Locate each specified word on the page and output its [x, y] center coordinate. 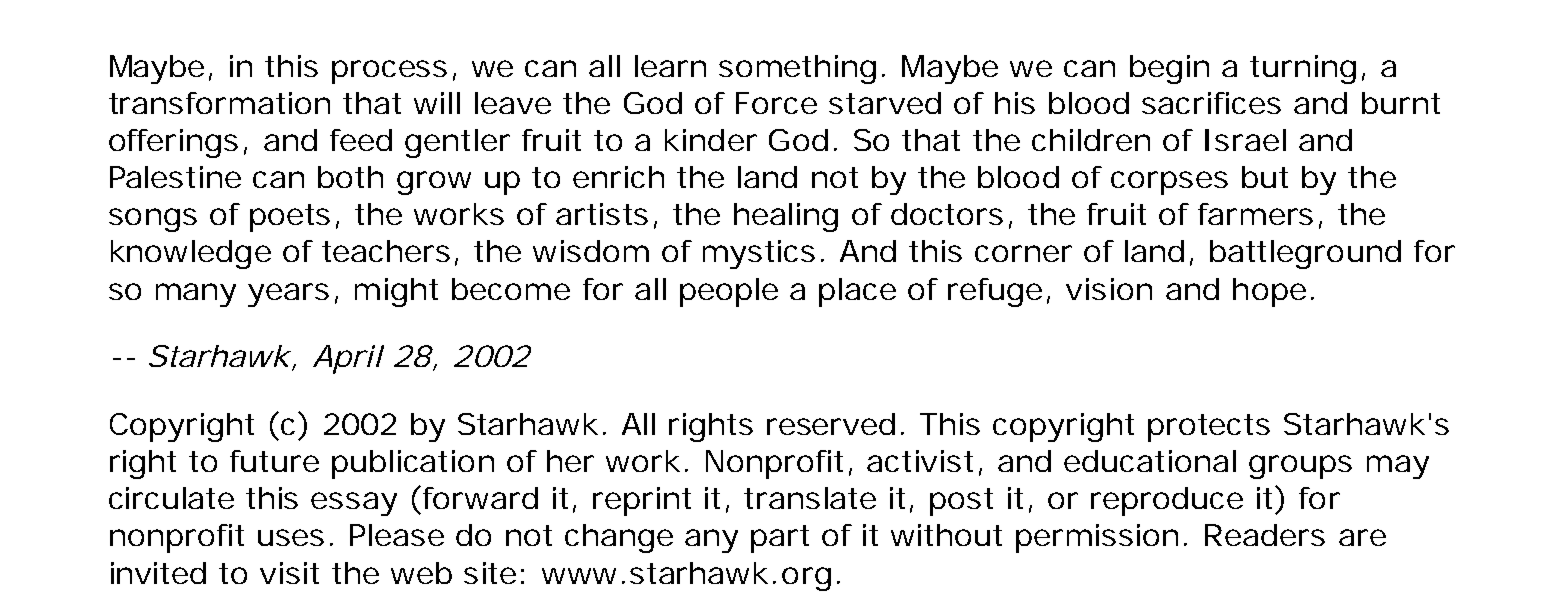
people [729, 292]
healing [786, 217]
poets [290, 218]
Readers [1265, 535]
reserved [831, 424]
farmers [1255, 214]
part [780, 539]
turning [1303, 69]
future [274, 461]
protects [1209, 428]
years [288, 295]
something [797, 69]
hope [1269, 292]
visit [289, 573]
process [389, 72]
